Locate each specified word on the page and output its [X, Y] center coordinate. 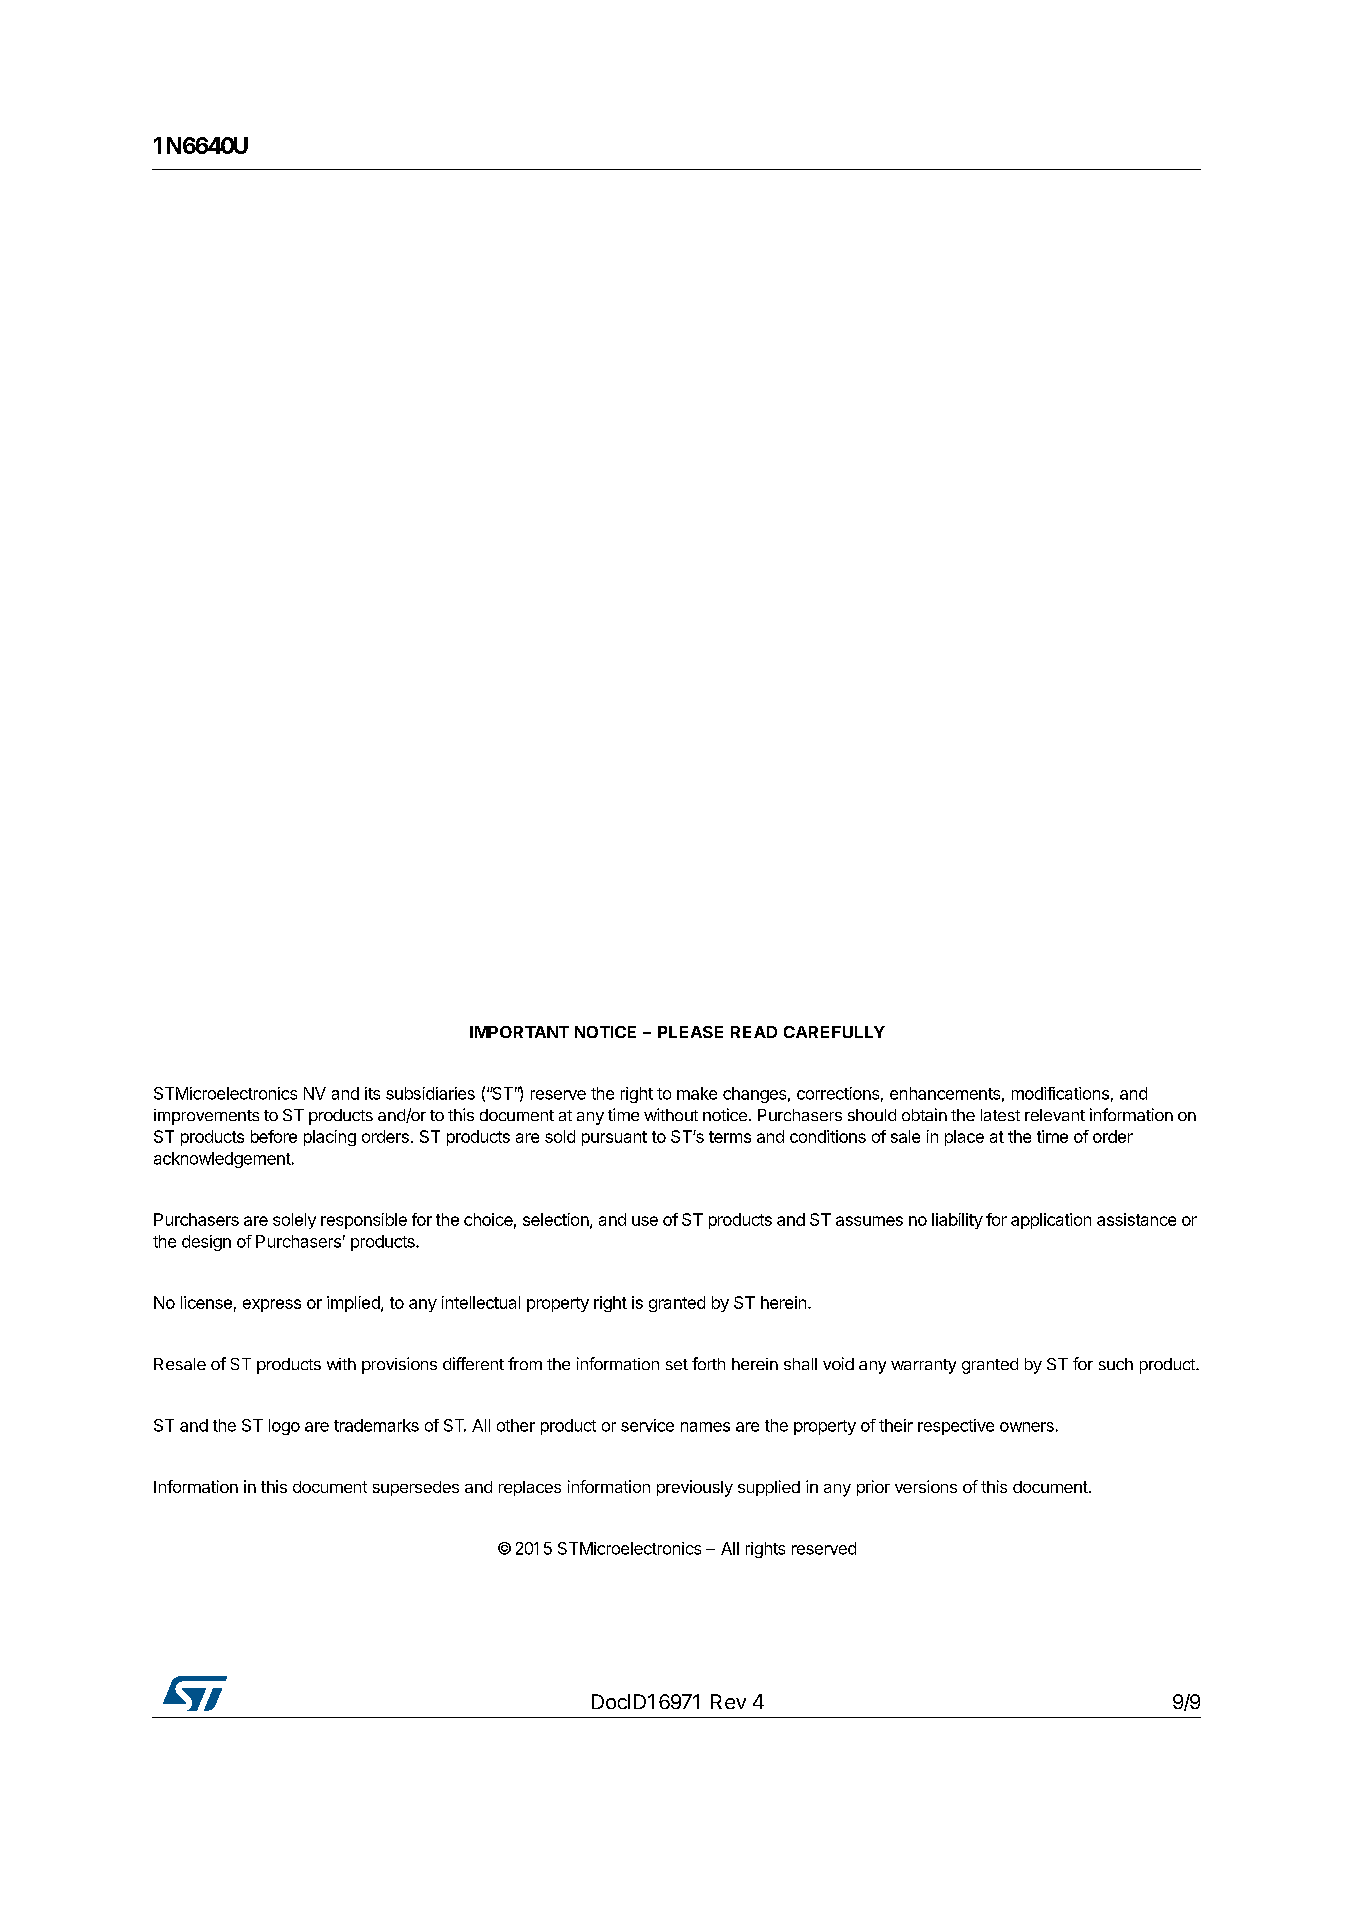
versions [926, 1486]
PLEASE [690, 1032]
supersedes [416, 1488]
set [677, 1364]
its [372, 1093]
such [1116, 1364]
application [1051, 1221]
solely [294, 1221]
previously [695, 1488]
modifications [1060, 1093]
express [272, 1305]
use [645, 1221]
